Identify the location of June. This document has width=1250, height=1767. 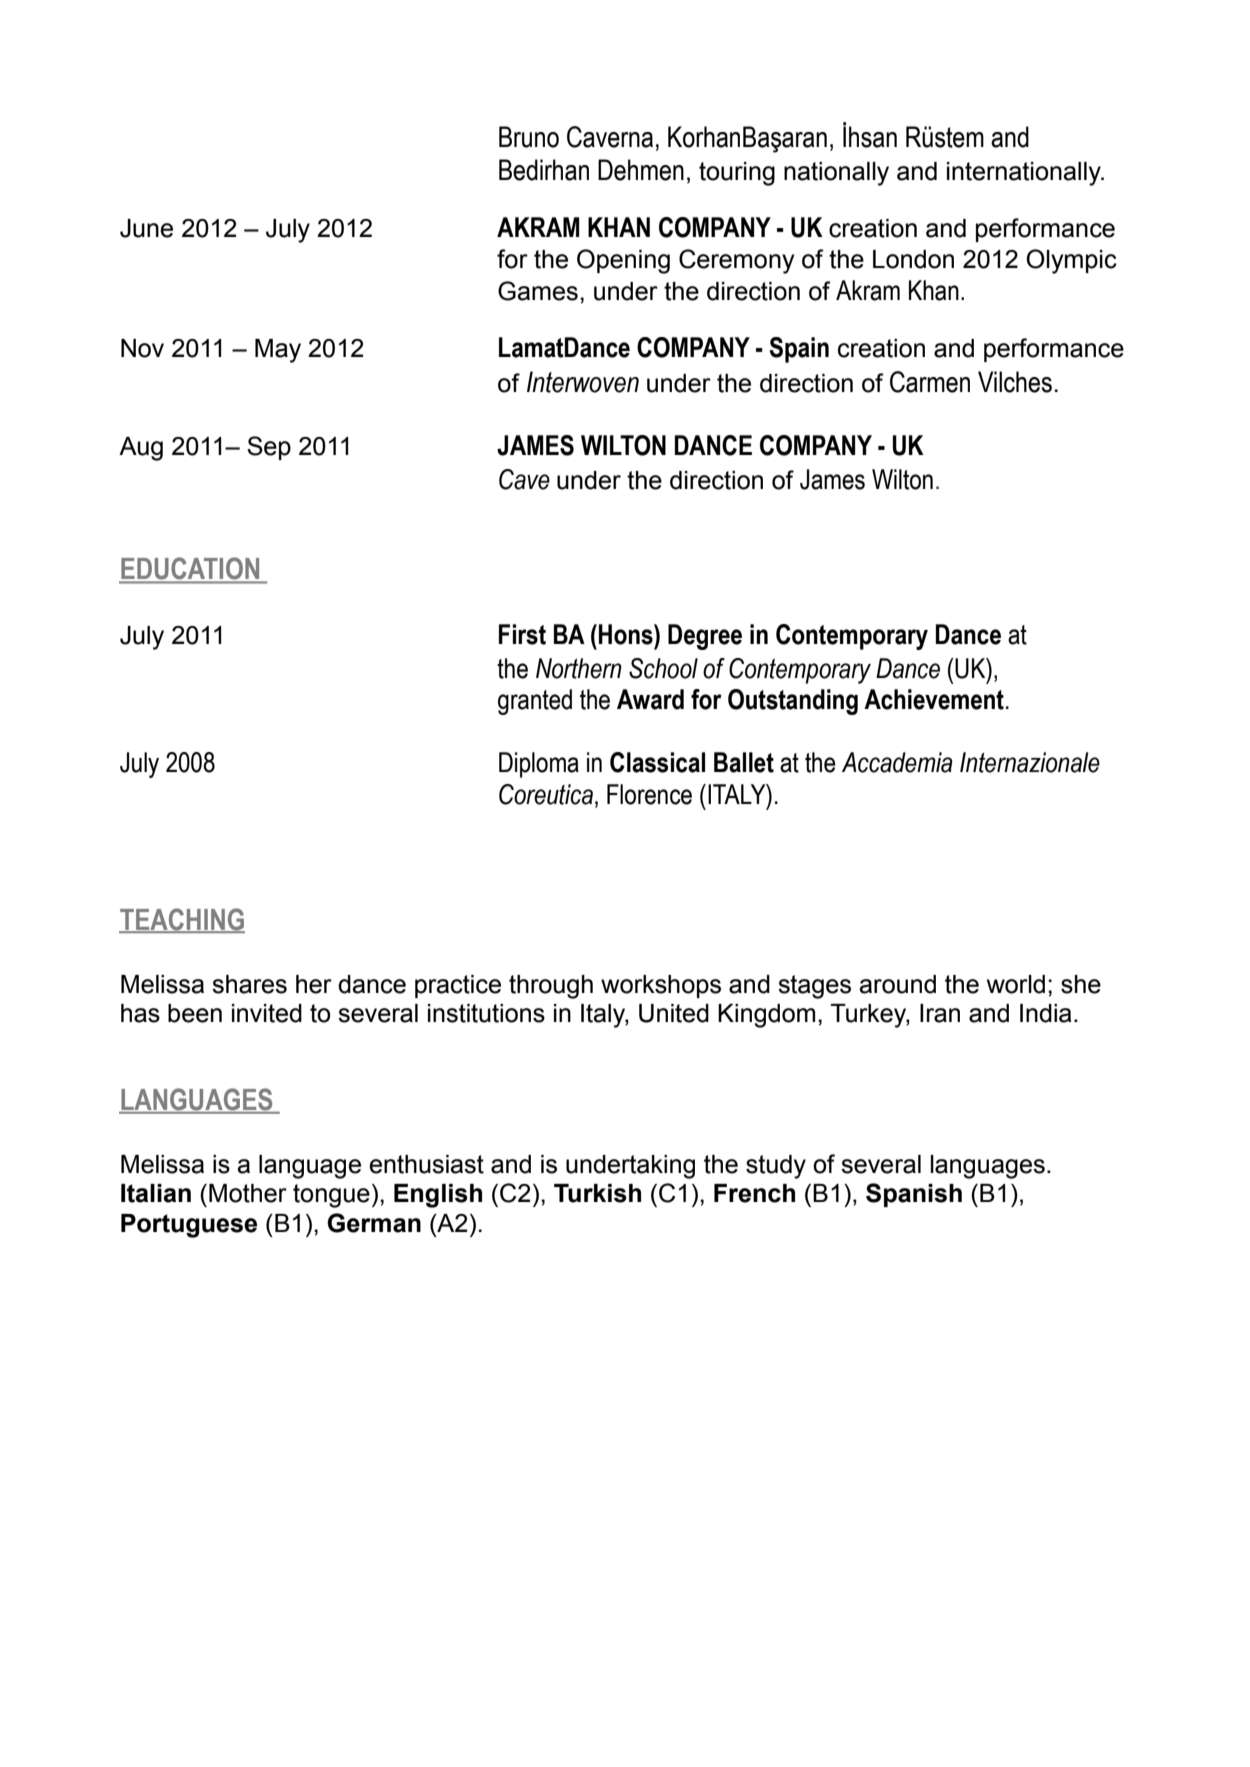
(146, 228).
